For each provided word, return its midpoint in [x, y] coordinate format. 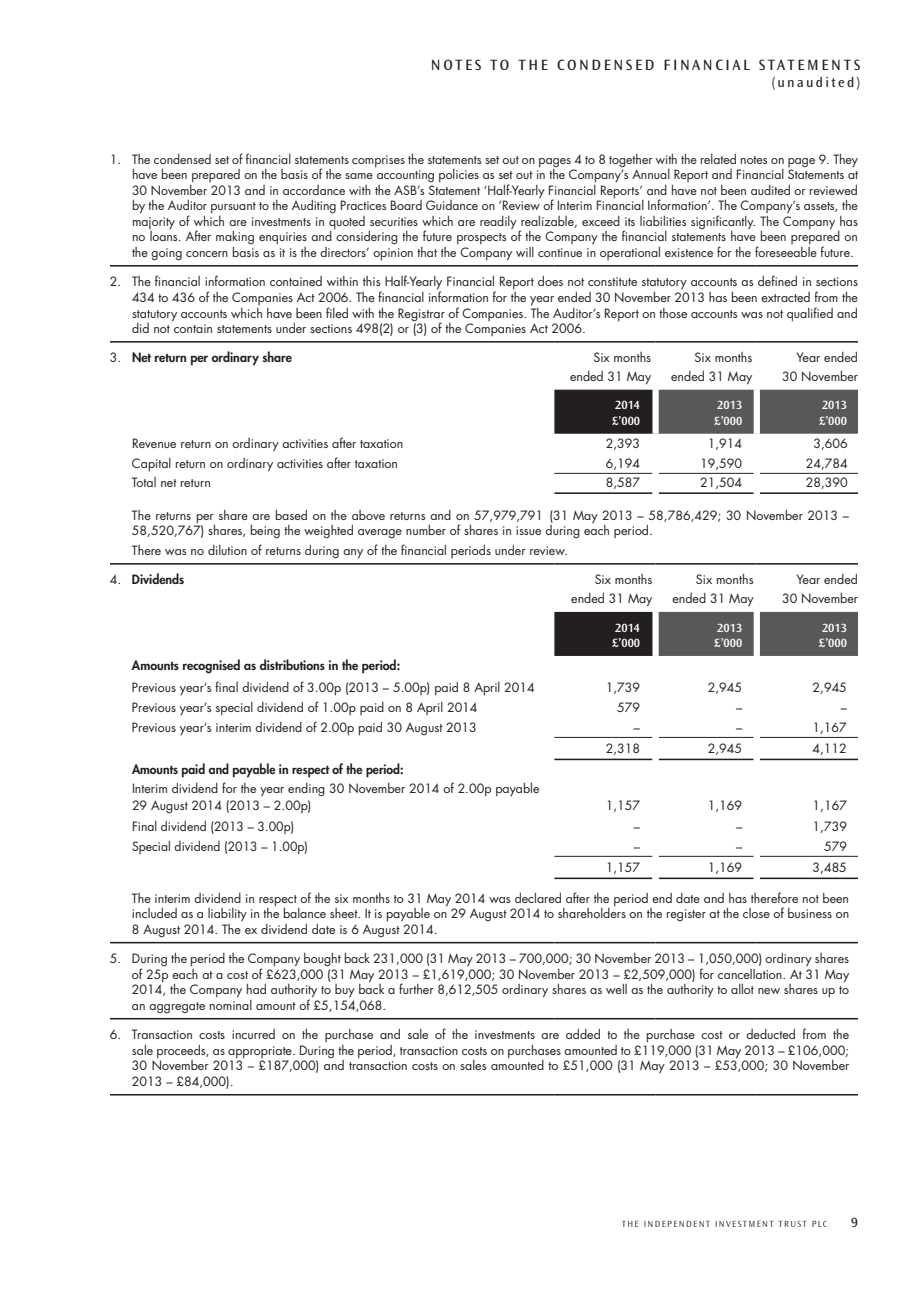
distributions [292, 664]
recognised [211, 666]
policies [459, 176]
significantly [723, 223]
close [756, 913]
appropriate [261, 1053]
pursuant [233, 208]
